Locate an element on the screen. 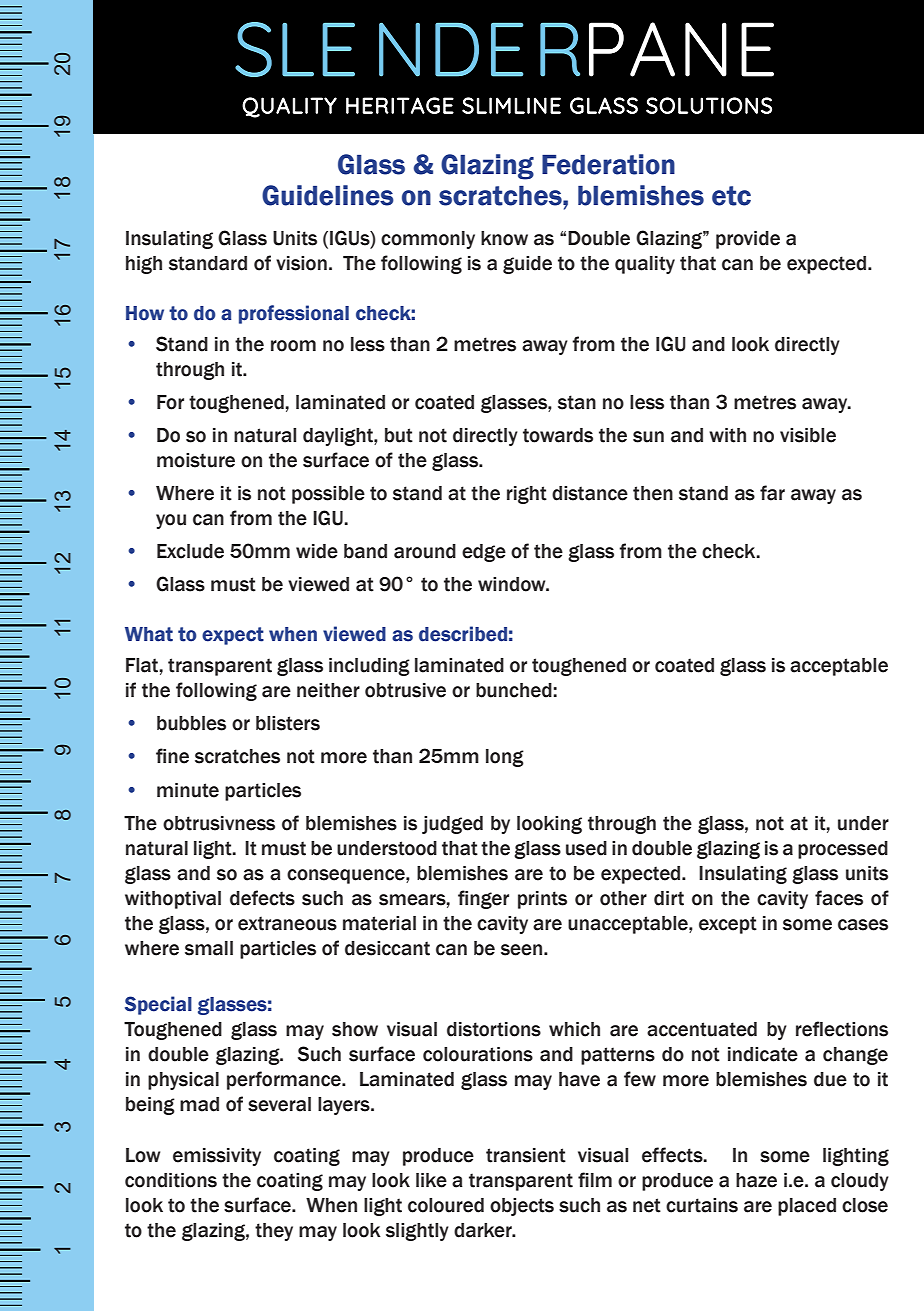 Image resolution: width=924 pixels, height=1311 pixels. etc is located at coordinates (731, 196).
